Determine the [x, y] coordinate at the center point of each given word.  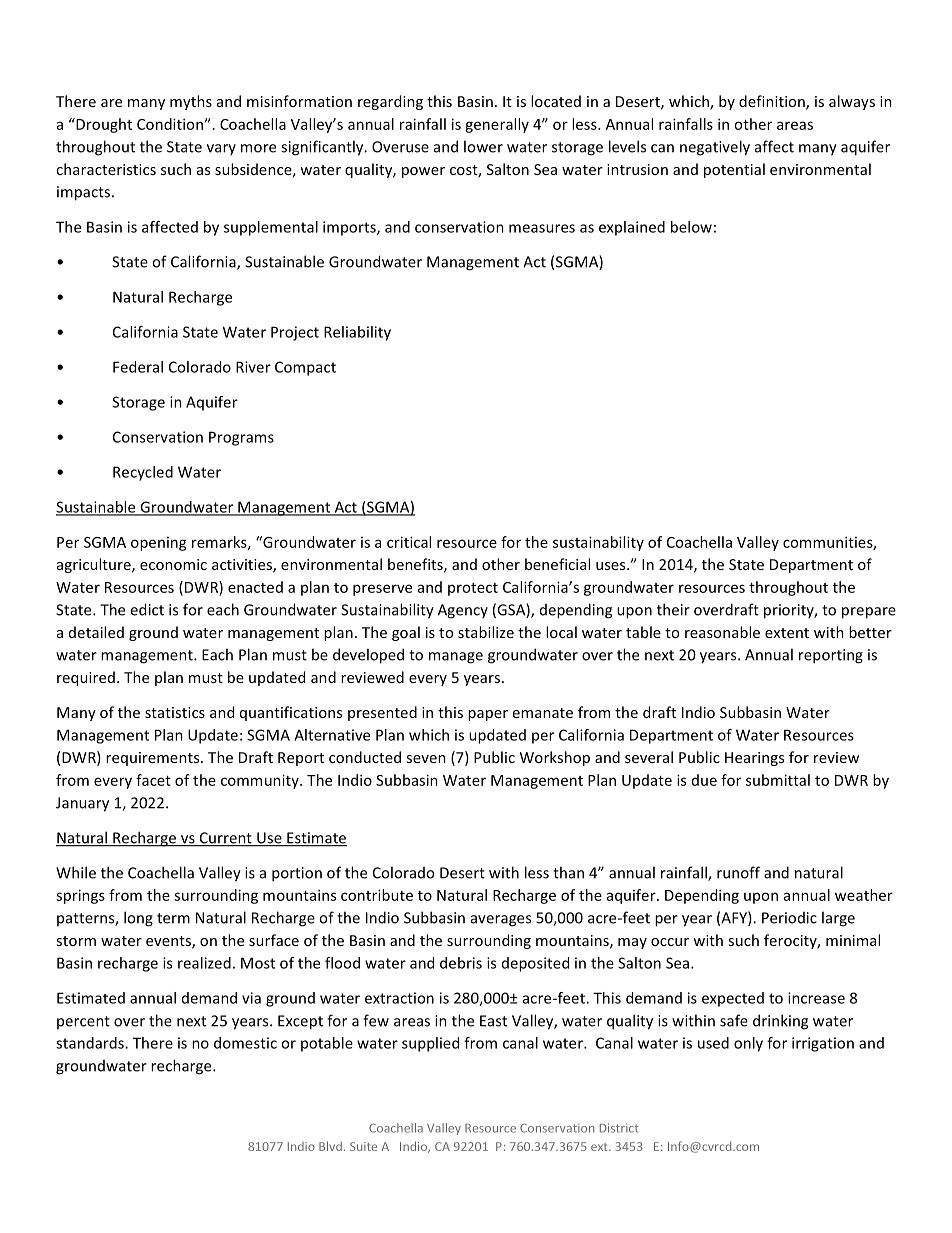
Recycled [143, 473]
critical [409, 542]
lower [483, 146]
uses [612, 566]
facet [153, 780]
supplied [430, 1044]
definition [773, 102]
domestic [245, 1043]
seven [426, 759]
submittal [778, 780]
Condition [170, 124]
